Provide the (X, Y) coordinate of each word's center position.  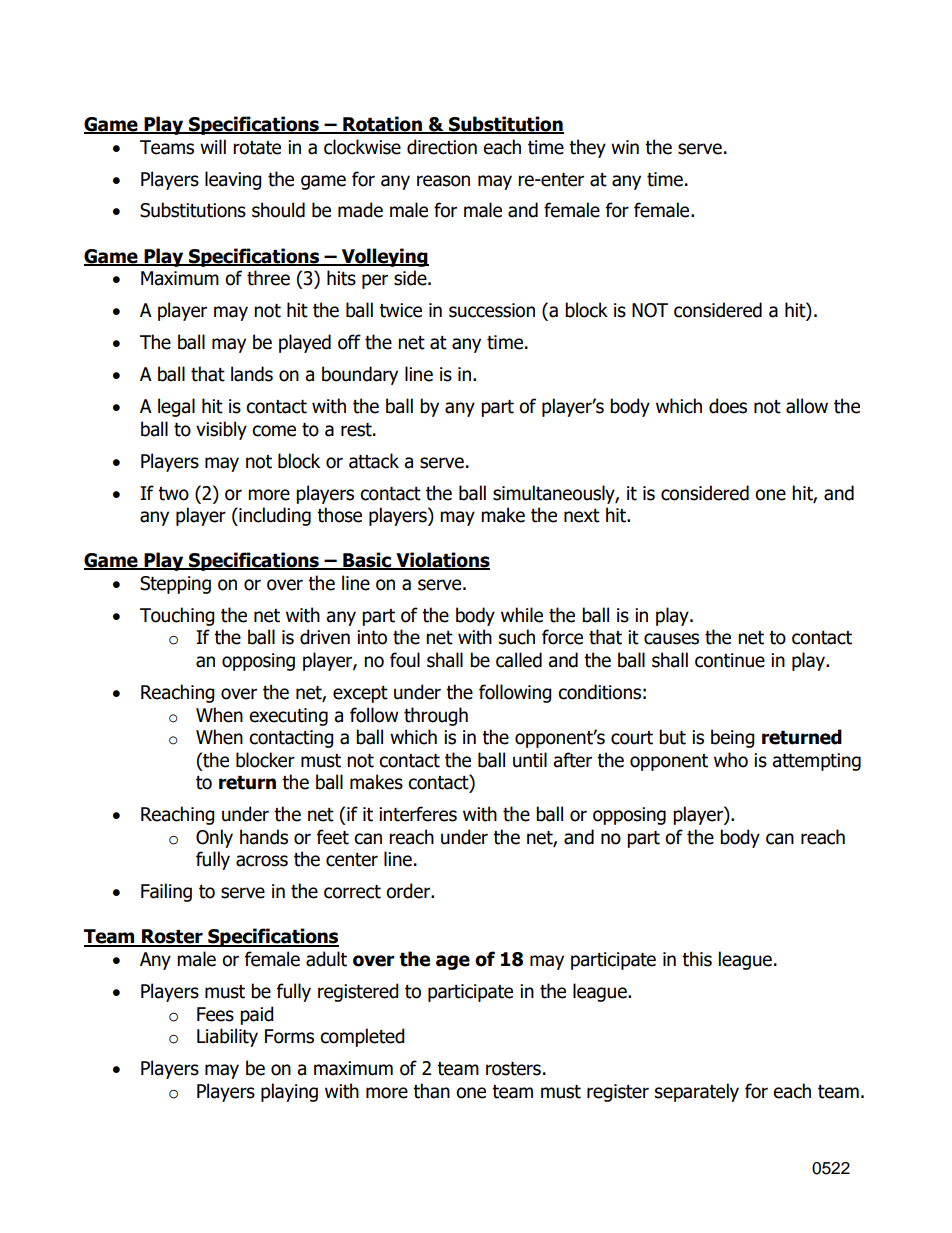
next (582, 516)
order (409, 891)
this (697, 959)
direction (442, 147)
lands (252, 374)
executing (288, 717)
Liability (227, 1037)
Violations (442, 561)
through (436, 716)
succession (492, 310)
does (728, 406)
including (274, 516)
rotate (257, 148)
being (733, 738)
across (262, 861)
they (587, 148)
